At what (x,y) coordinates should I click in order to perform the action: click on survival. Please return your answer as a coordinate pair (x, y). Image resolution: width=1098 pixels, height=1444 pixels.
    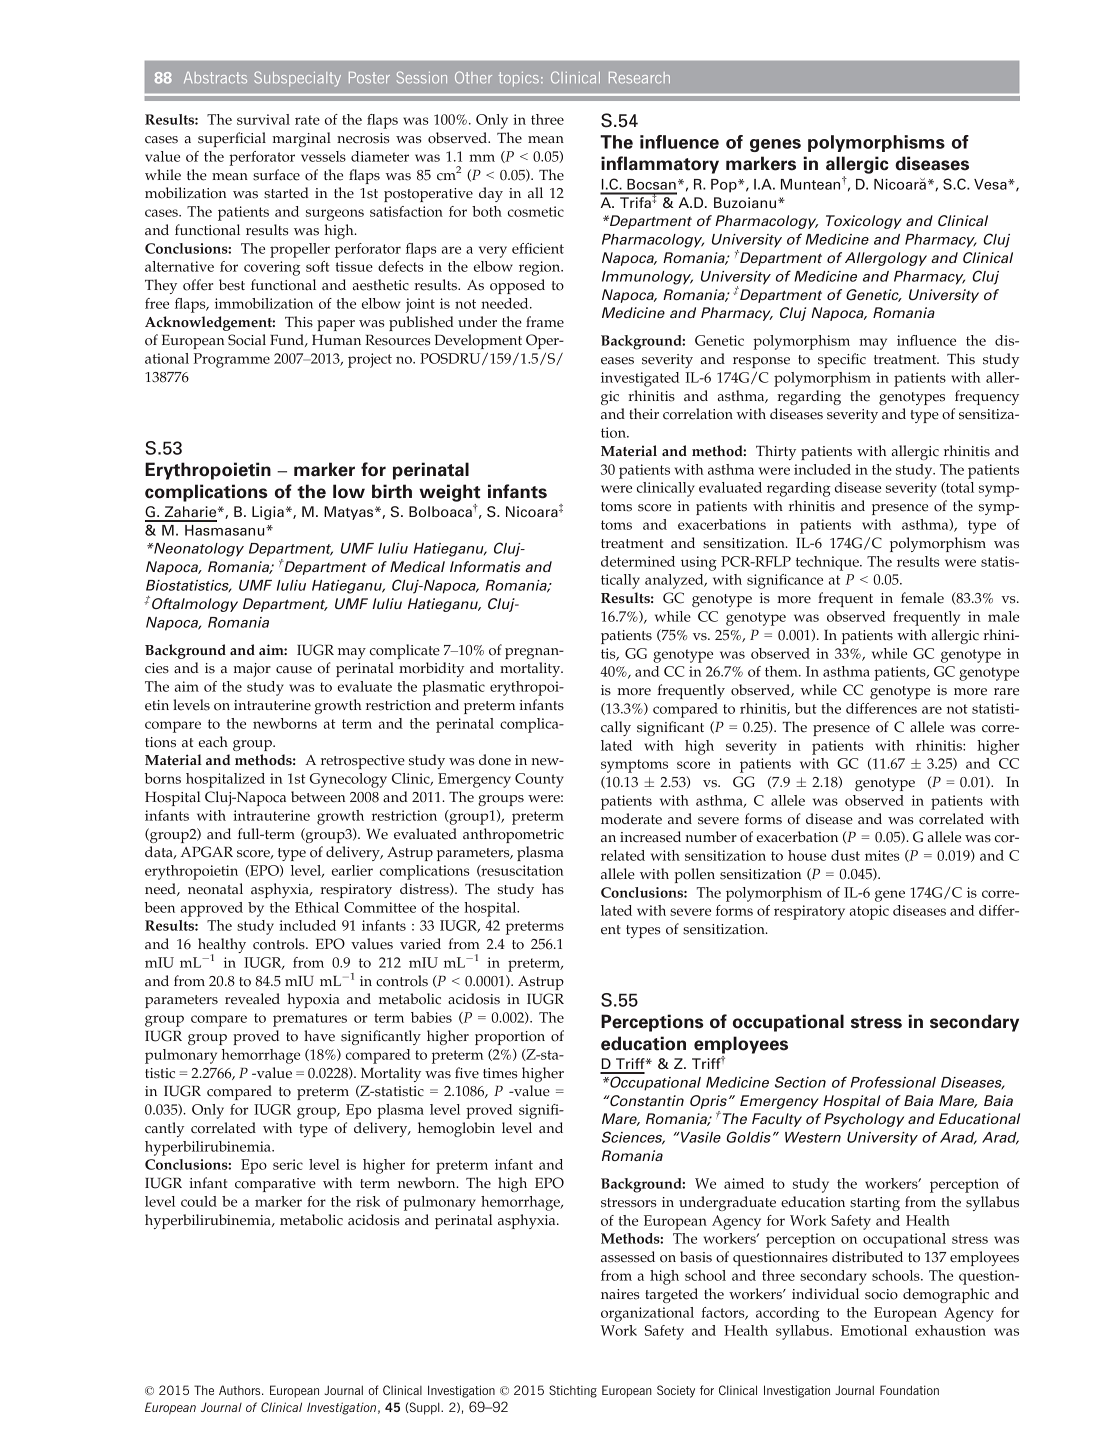
    Looking at the image, I should click on (263, 119).
